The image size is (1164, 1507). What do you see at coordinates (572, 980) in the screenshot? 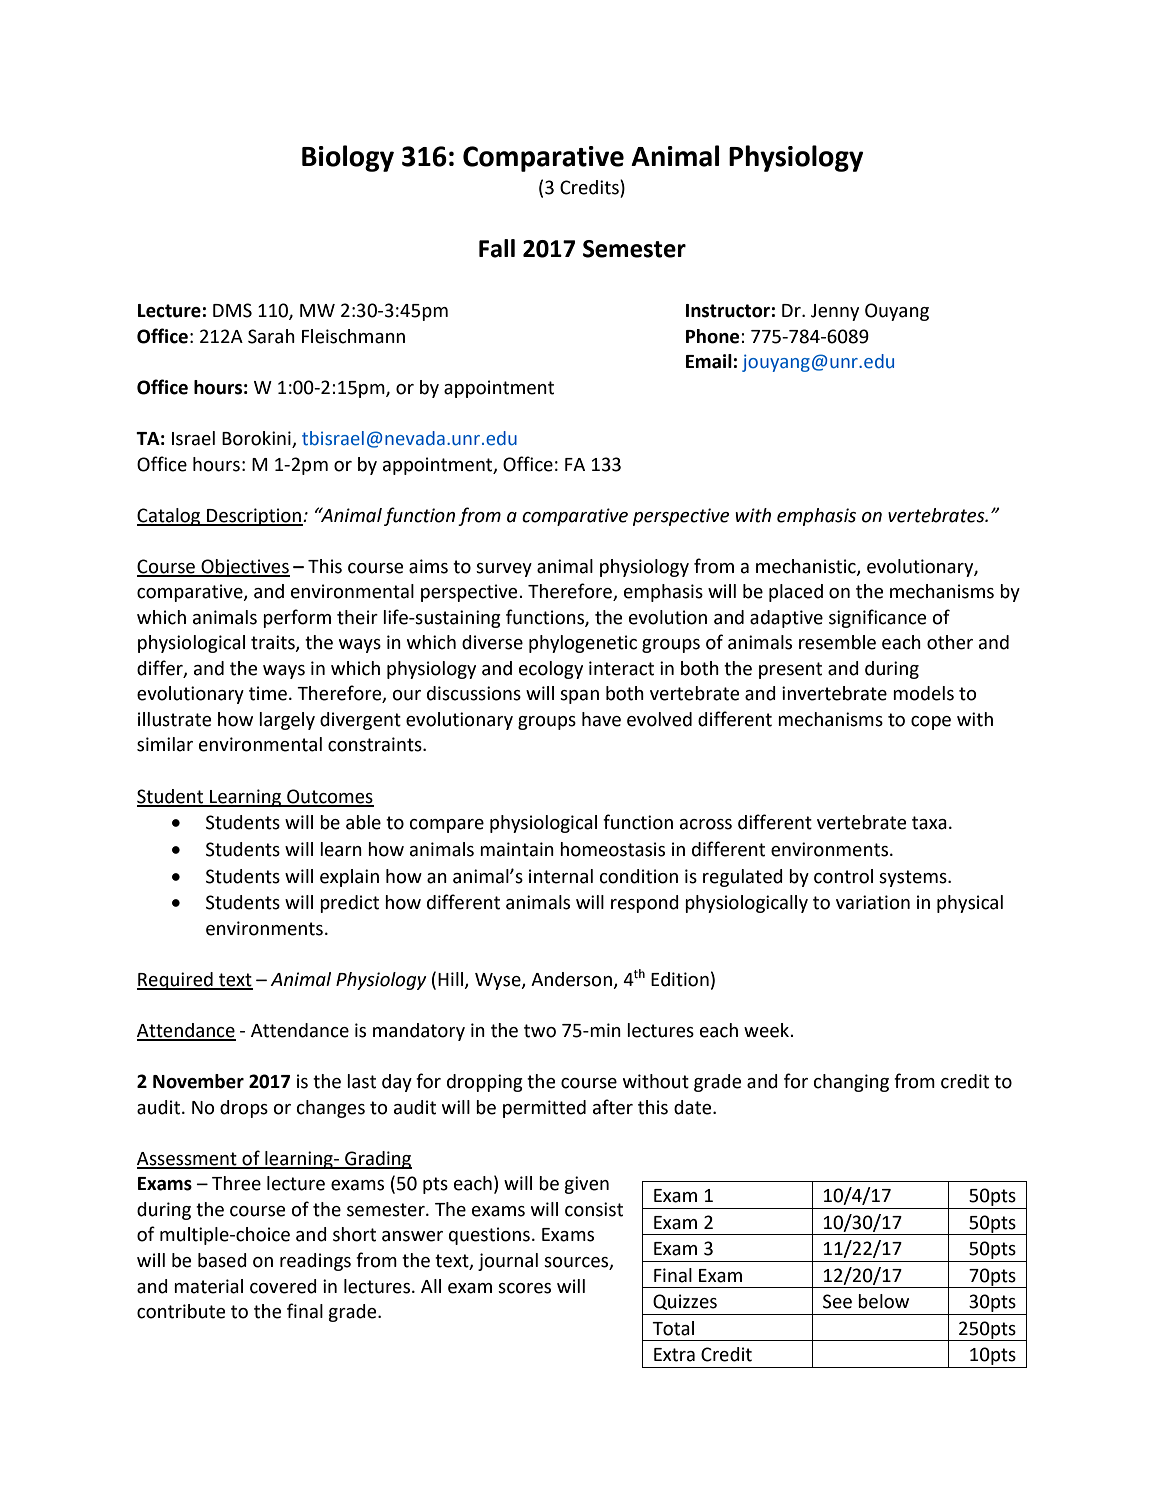
I see `Anderson` at bounding box center [572, 980].
